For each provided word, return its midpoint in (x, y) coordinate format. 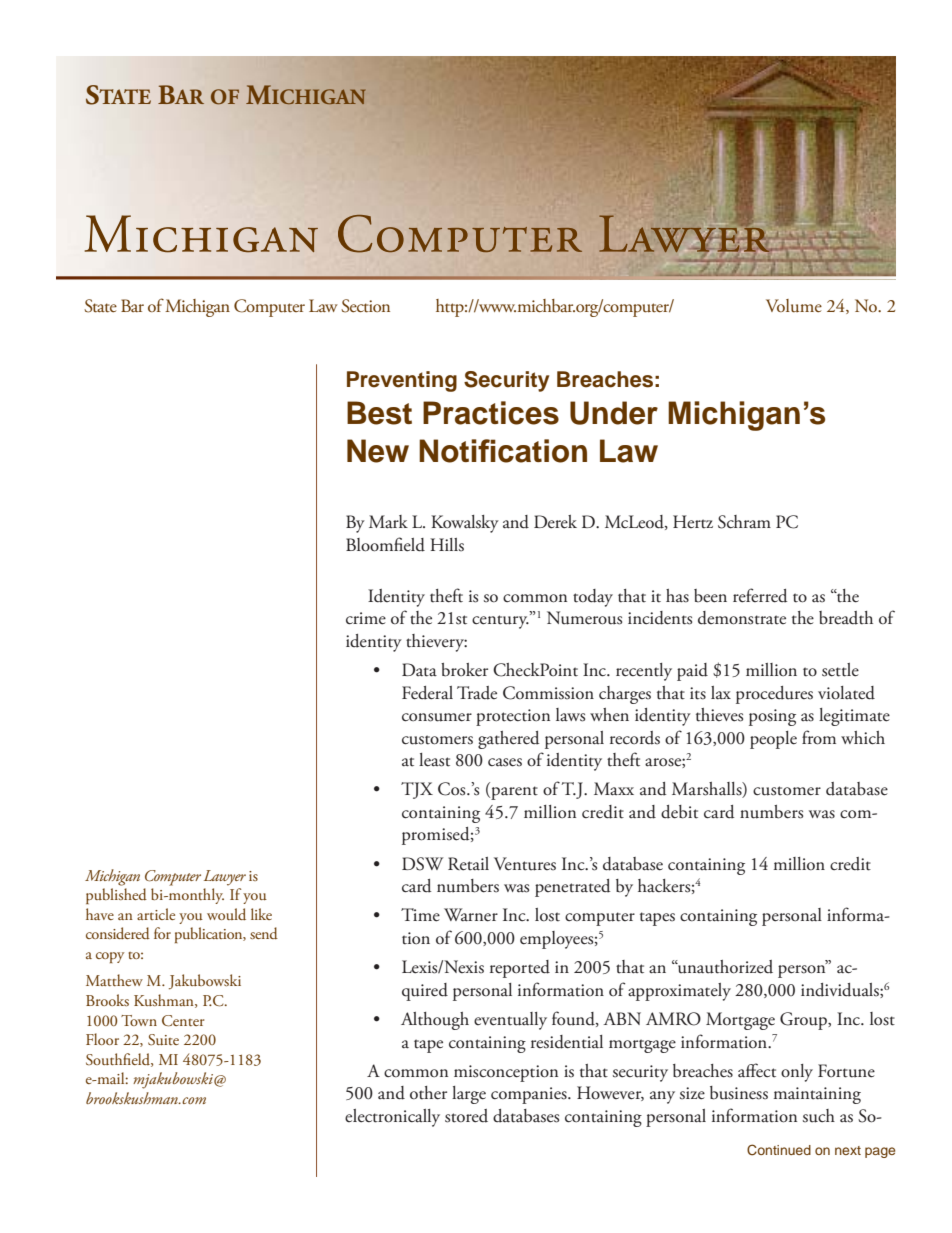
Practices (491, 413)
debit (679, 812)
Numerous (584, 618)
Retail (468, 864)
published (116, 896)
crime (366, 618)
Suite (163, 1040)
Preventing (402, 381)
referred (760, 595)
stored (466, 1116)
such (819, 1116)
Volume (794, 306)
